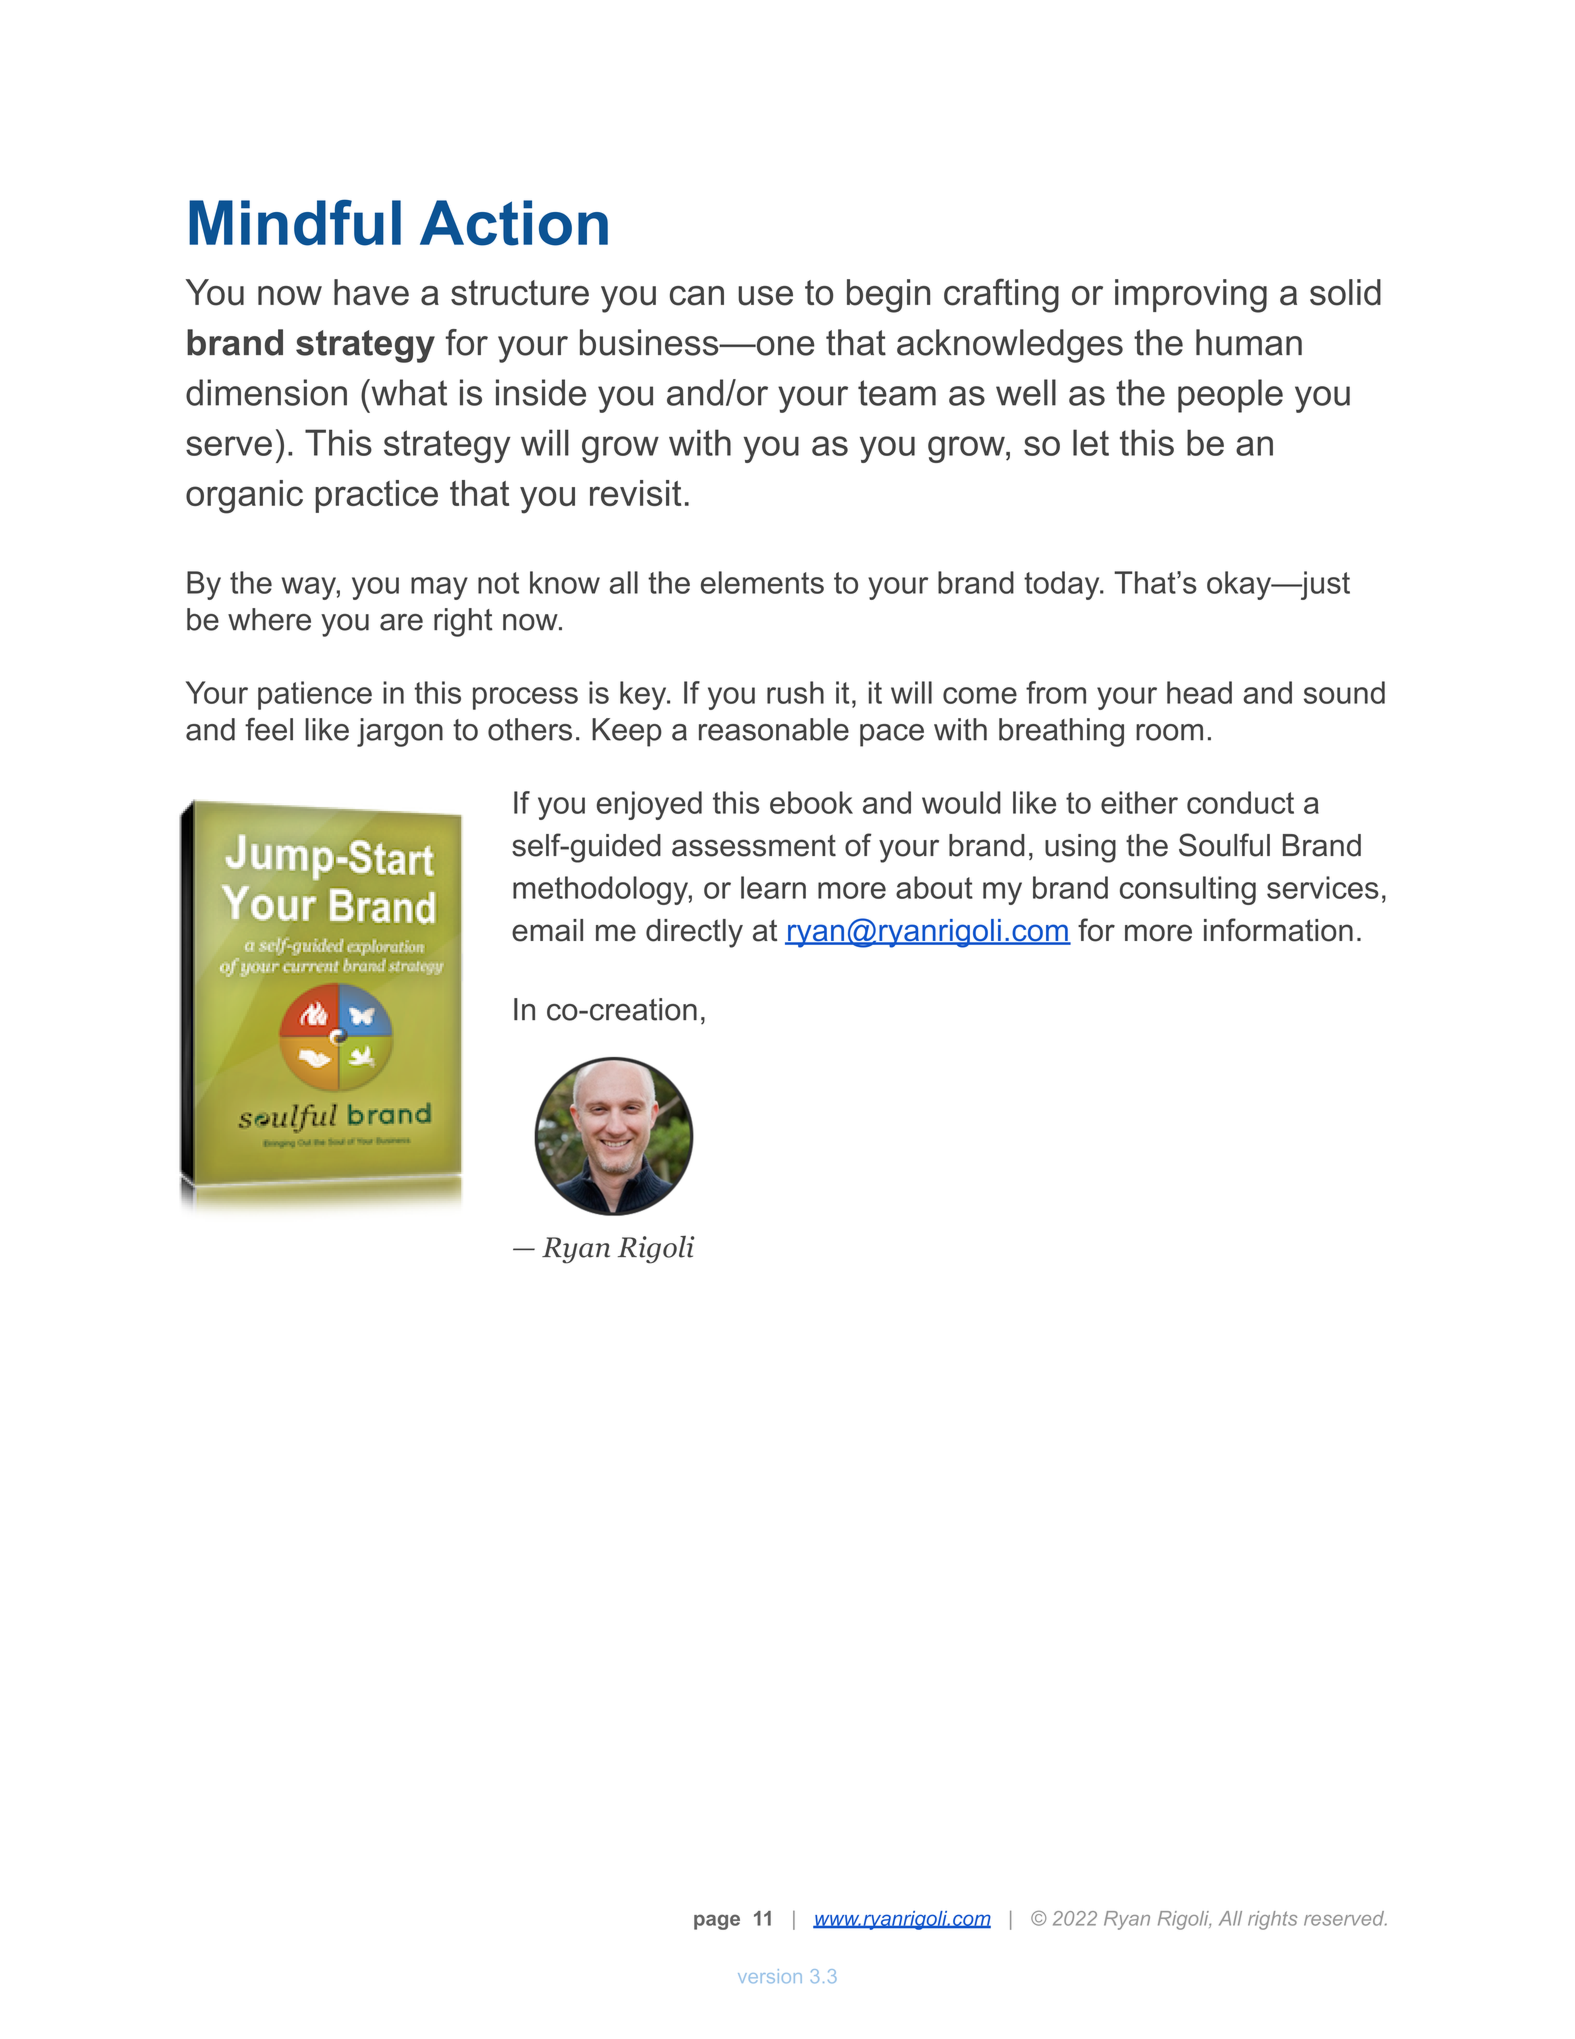  Describe the element at coordinates (811, 802) in the screenshot. I see `ebook` at that location.
